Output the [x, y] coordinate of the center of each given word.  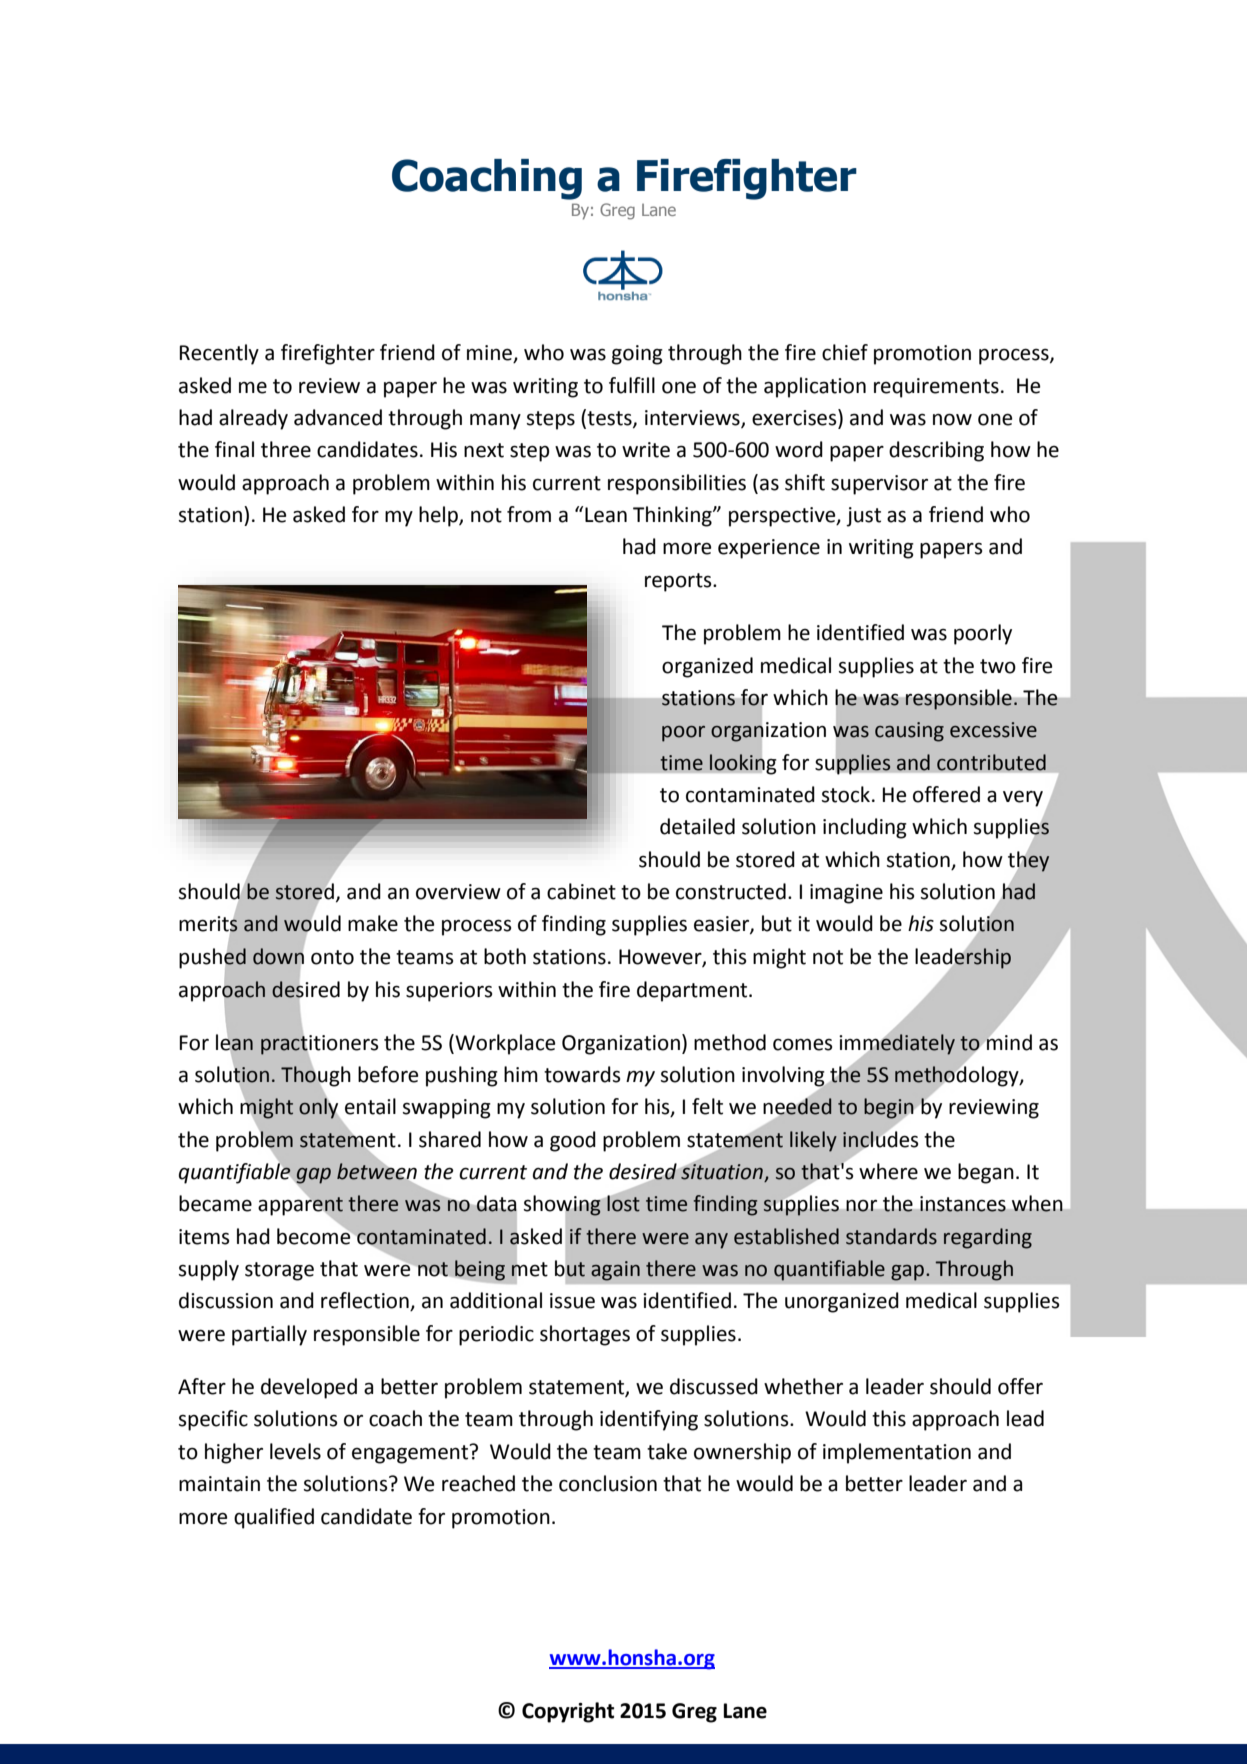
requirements [936, 388]
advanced [338, 417]
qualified [274, 1518]
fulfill [632, 385]
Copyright [568, 1712]
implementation [897, 1453]
